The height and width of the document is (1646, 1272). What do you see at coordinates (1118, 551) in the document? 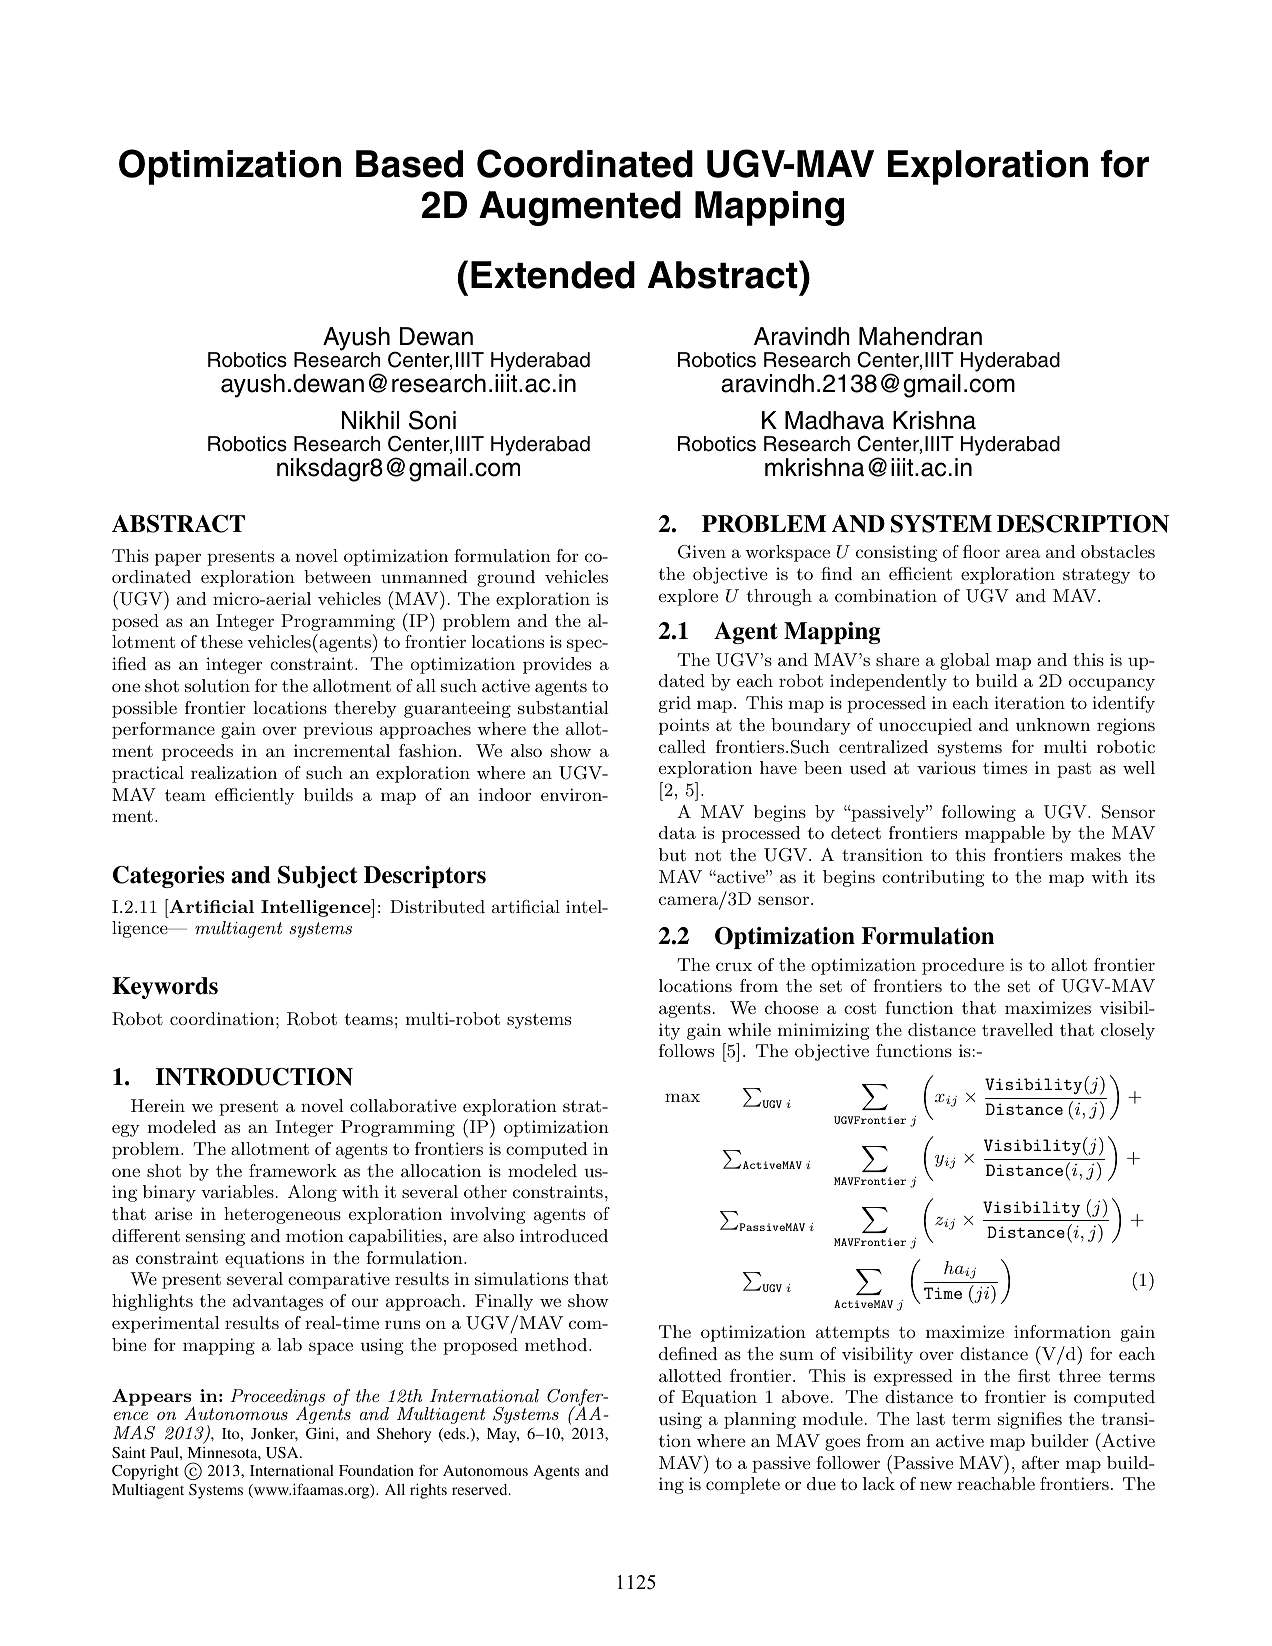
I see `obstacles` at bounding box center [1118, 551].
